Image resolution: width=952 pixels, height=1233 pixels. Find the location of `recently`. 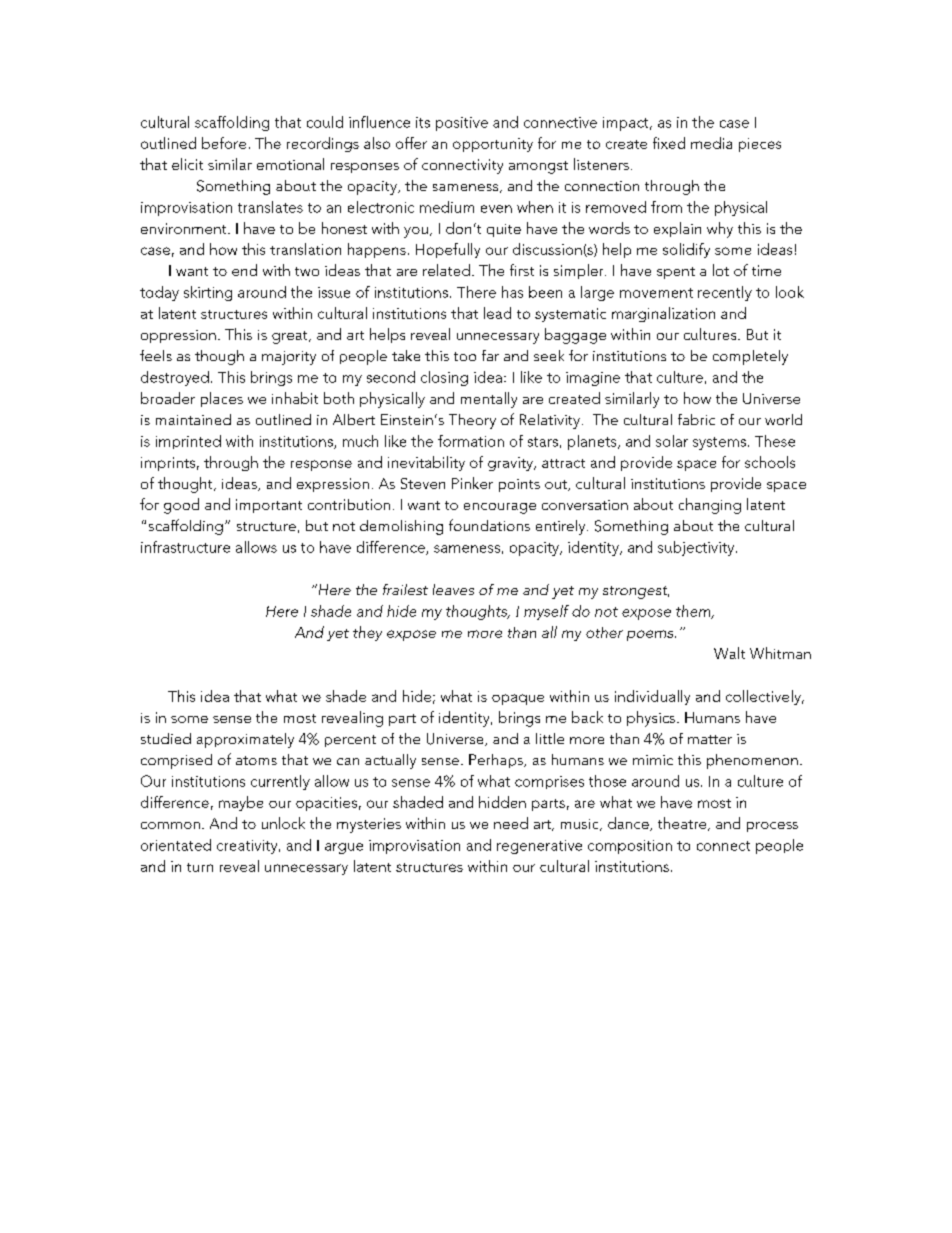

recently is located at coordinates (725, 293).
